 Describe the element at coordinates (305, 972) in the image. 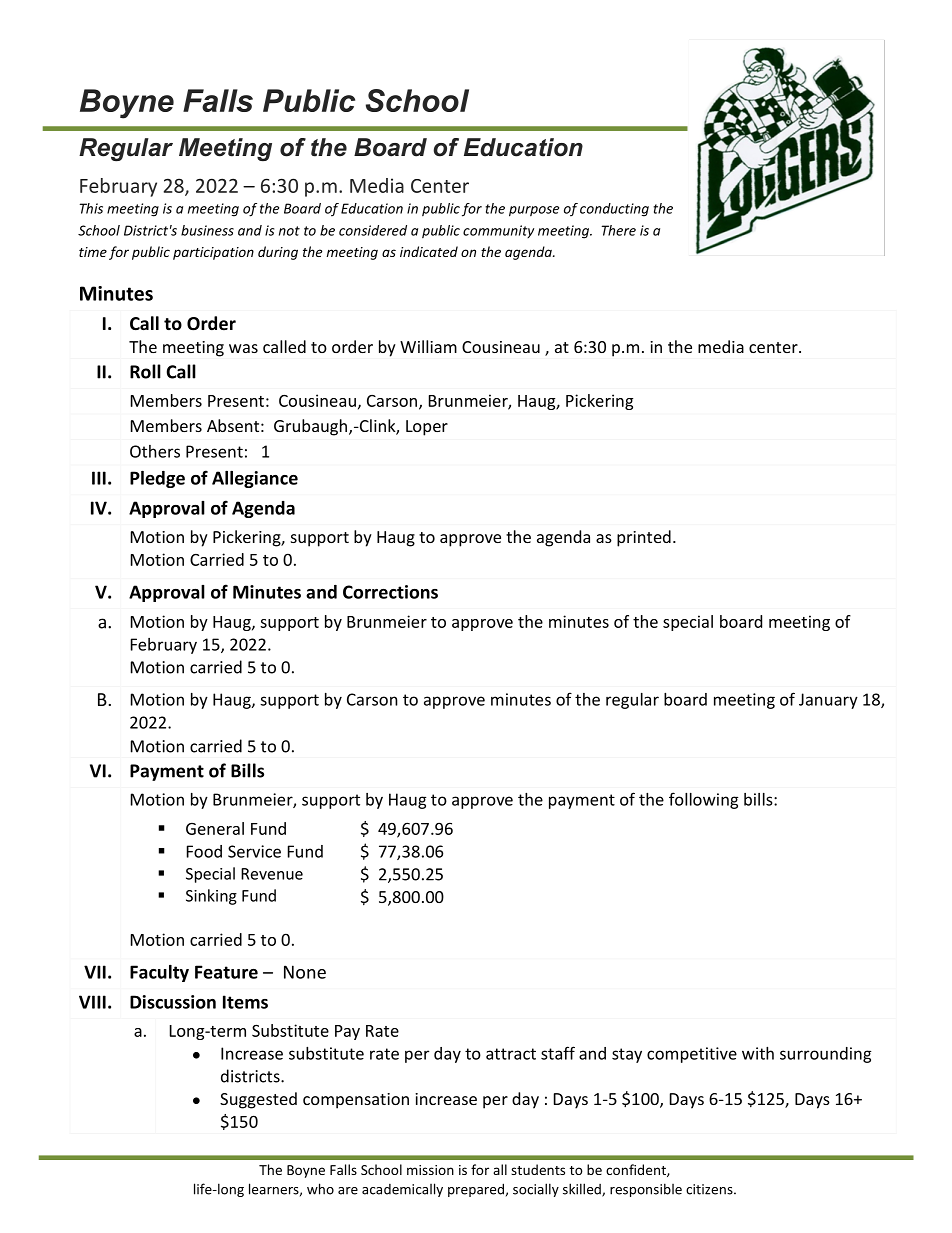

I see `None` at that location.
